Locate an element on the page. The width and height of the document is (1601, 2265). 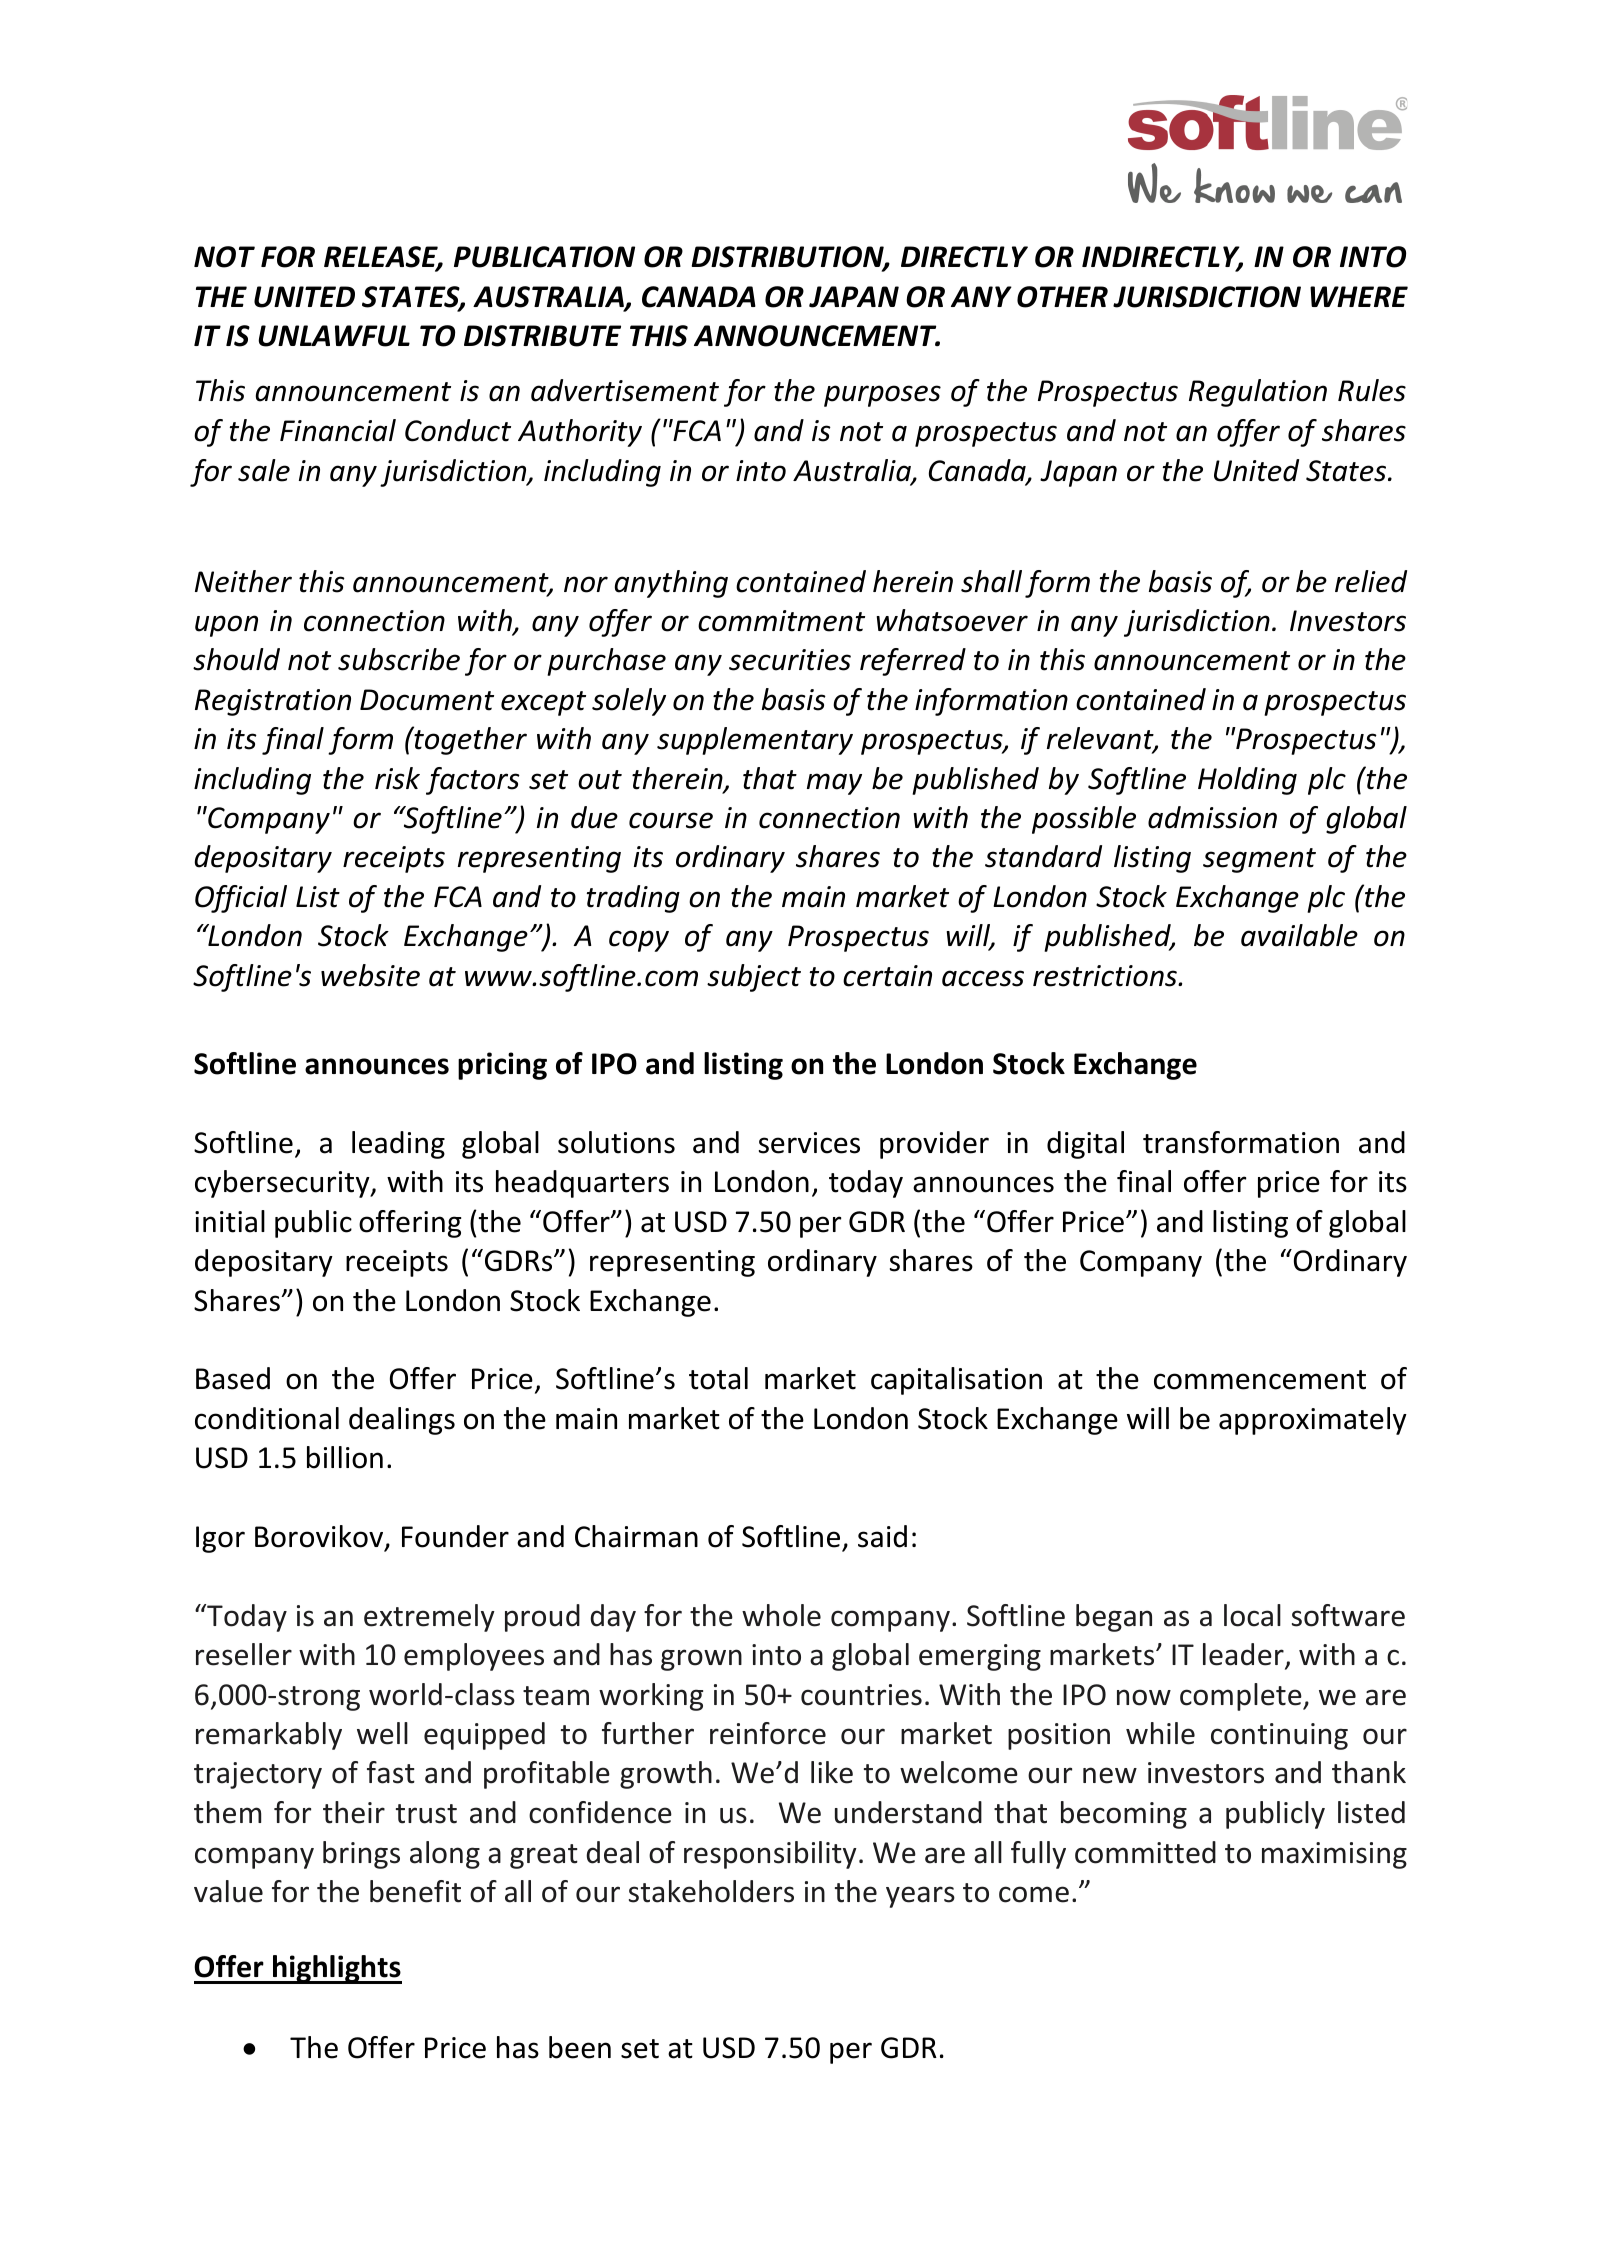
digital is located at coordinates (1085, 1145).
